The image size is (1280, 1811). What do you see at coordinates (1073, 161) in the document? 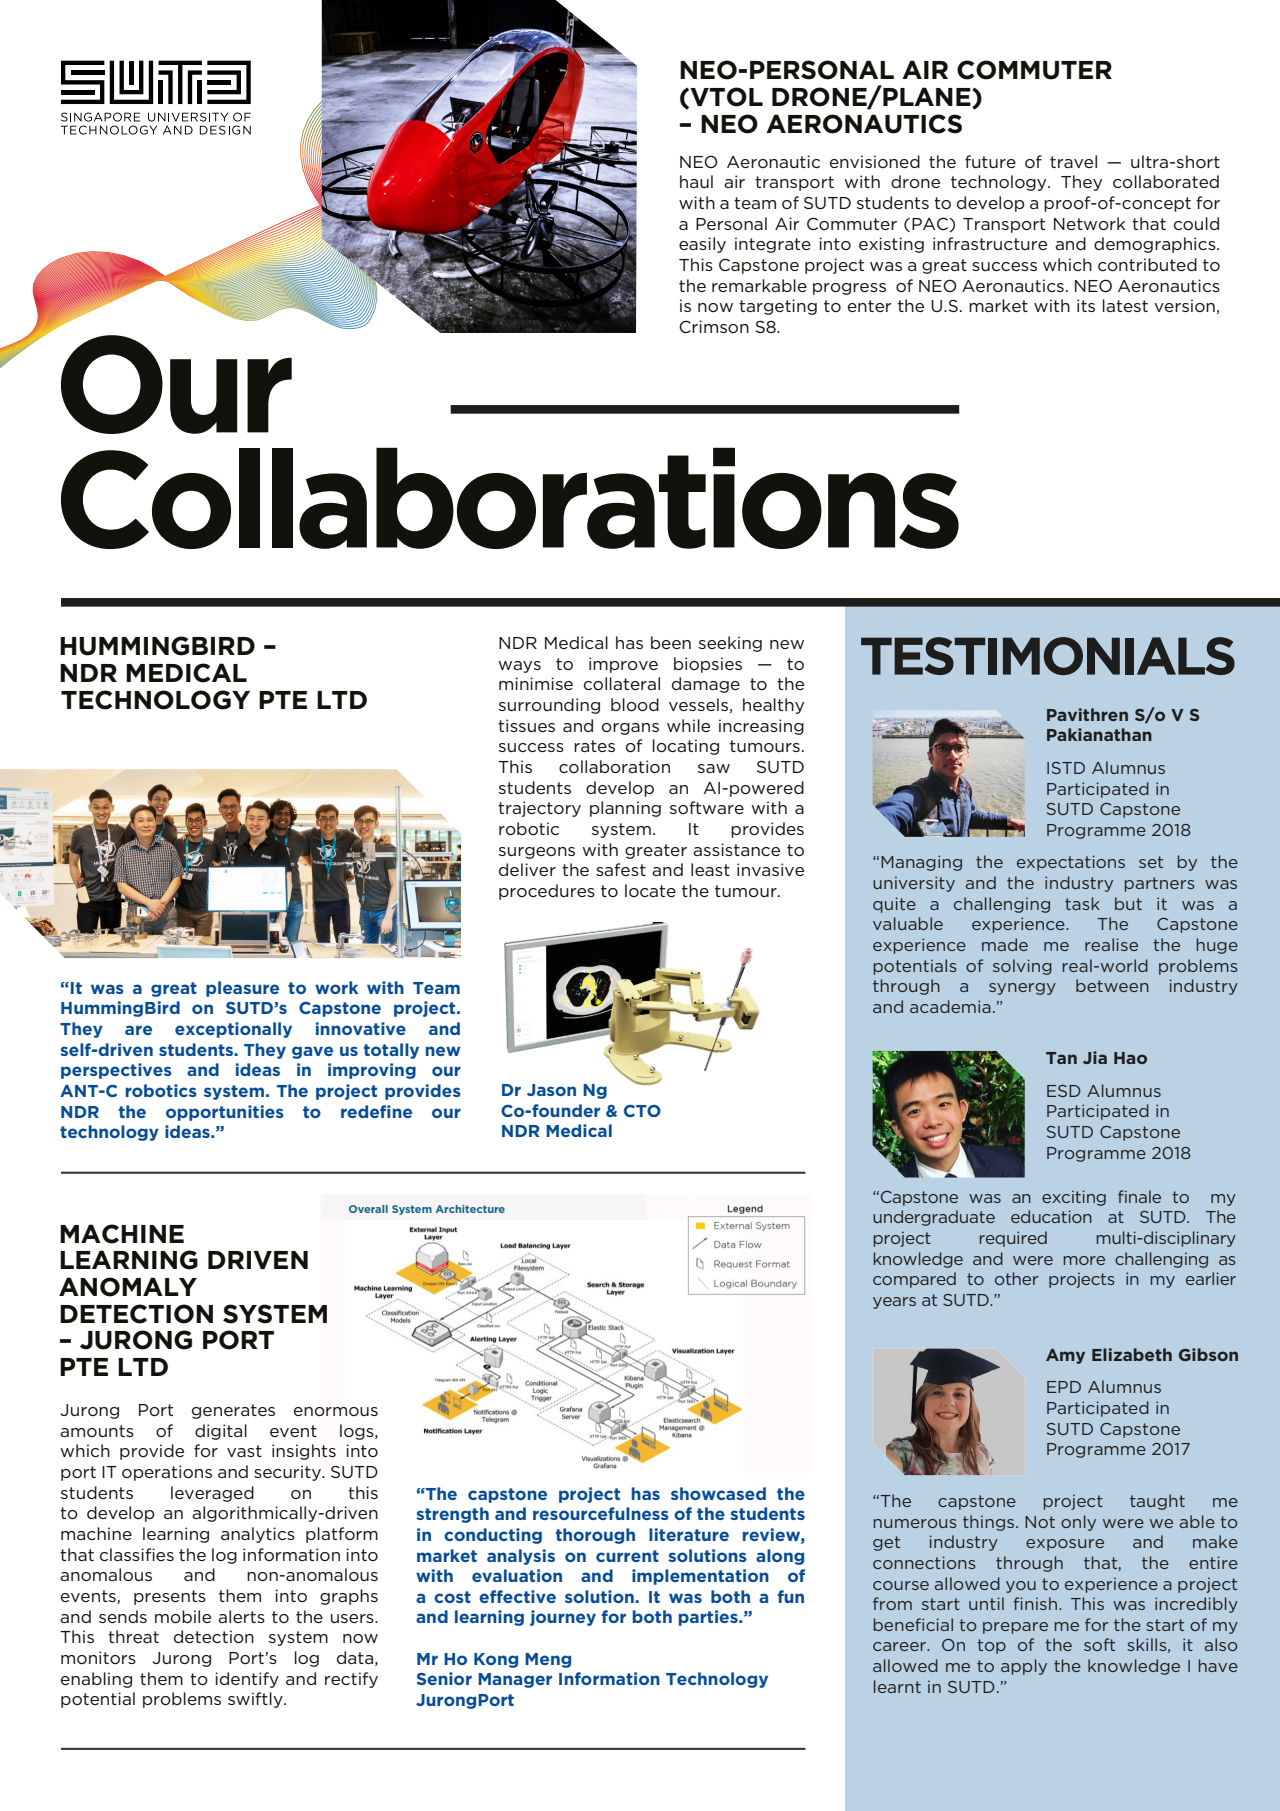
I see `travel` at bounding box center [1073, 161].
